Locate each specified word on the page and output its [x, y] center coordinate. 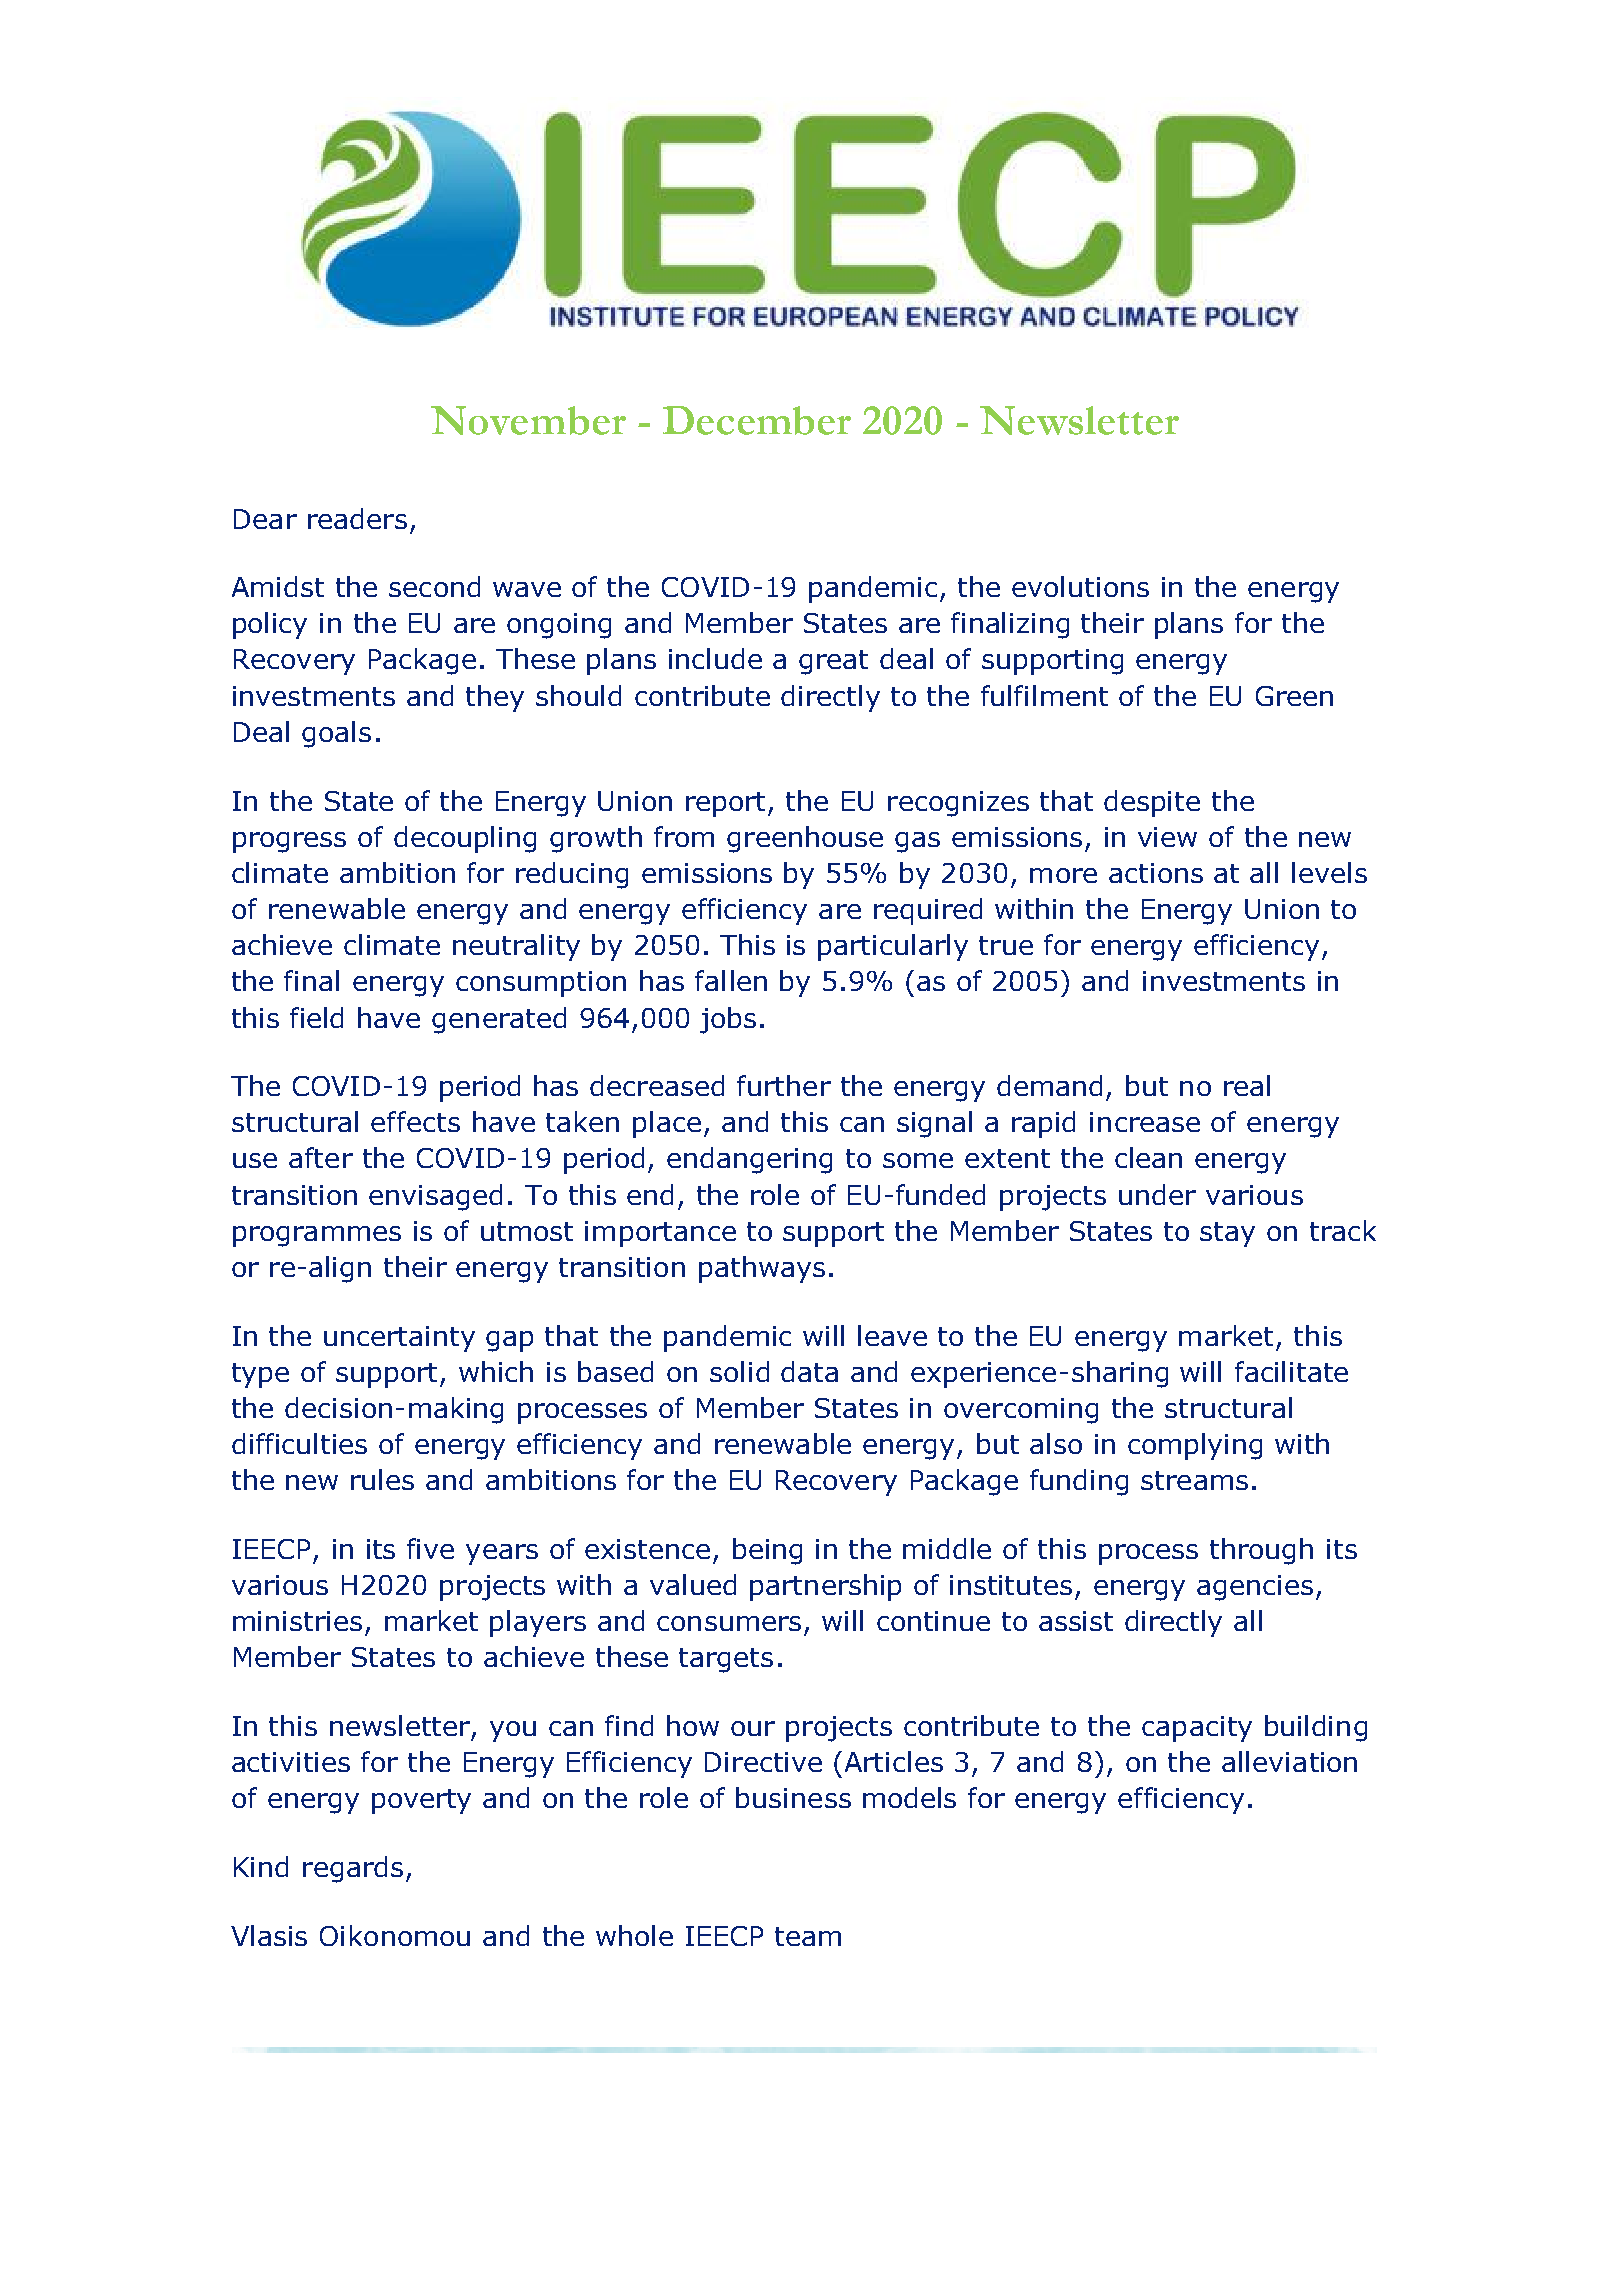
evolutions [1080, 586]
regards [353, 1869]
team [808, 1936]
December [757, 420]
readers [357, 518]
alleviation [1289, 1761]
